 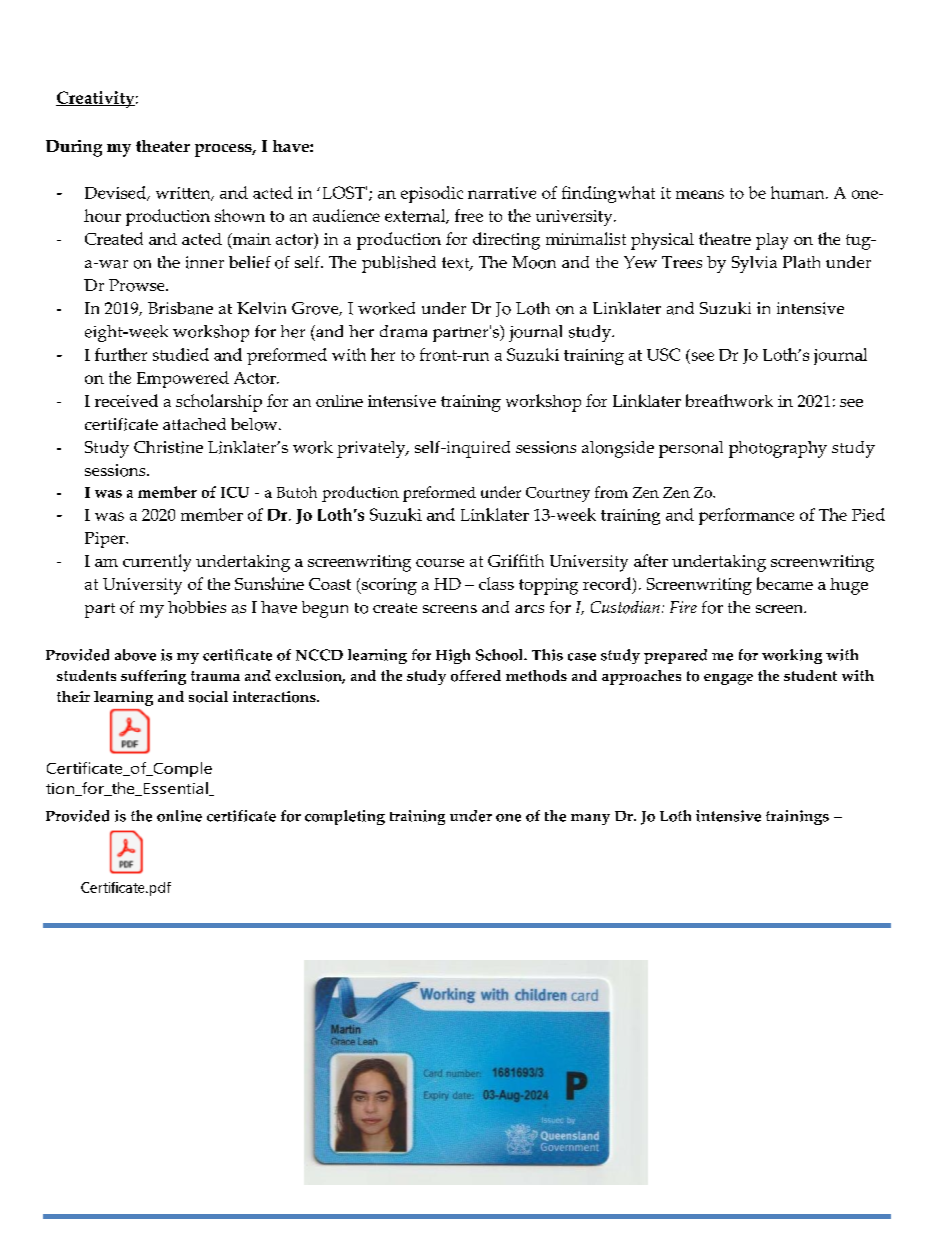 I want to click on narrative, so click(x=502, y=193).
